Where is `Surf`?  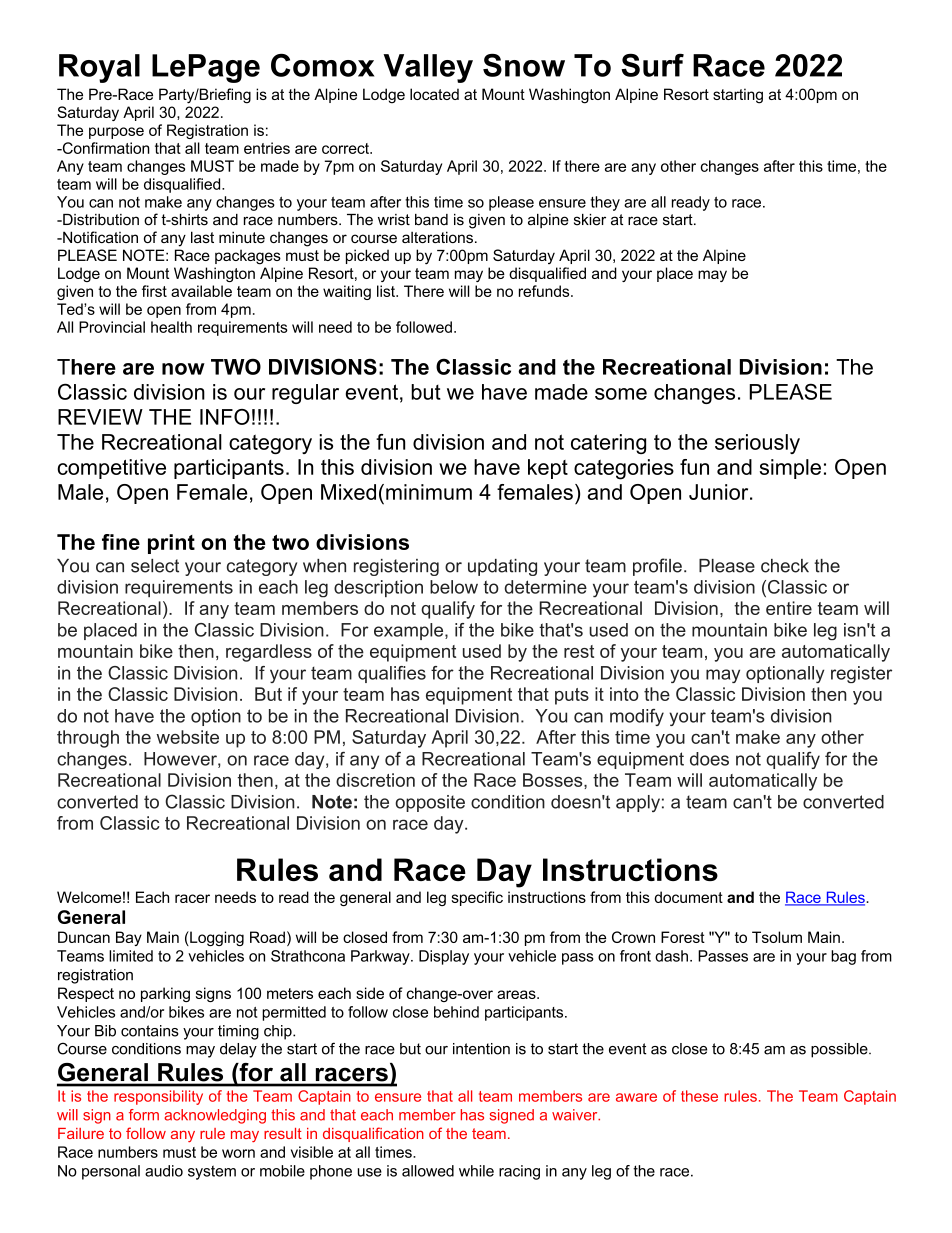 Surf is located at coordinates (652, 65).
